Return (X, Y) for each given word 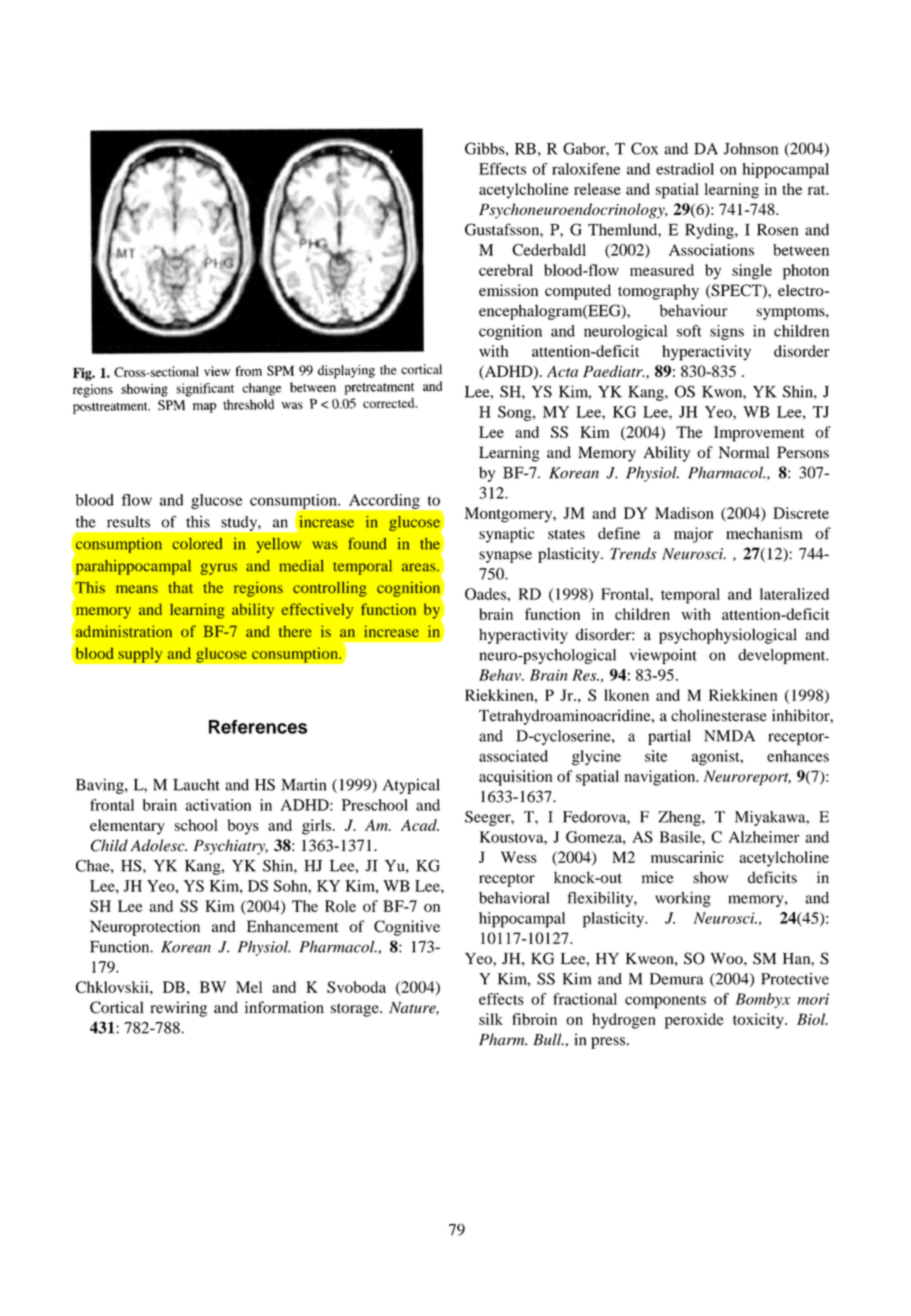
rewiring (178, 1009)
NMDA (729, 736)
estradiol (685, 169)
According (384, 501)
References (258, 727)
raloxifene (586, 169)
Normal (744, 452)
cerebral (506, 270)
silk (491, 1019)
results (128, 522)
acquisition (515, 778)
